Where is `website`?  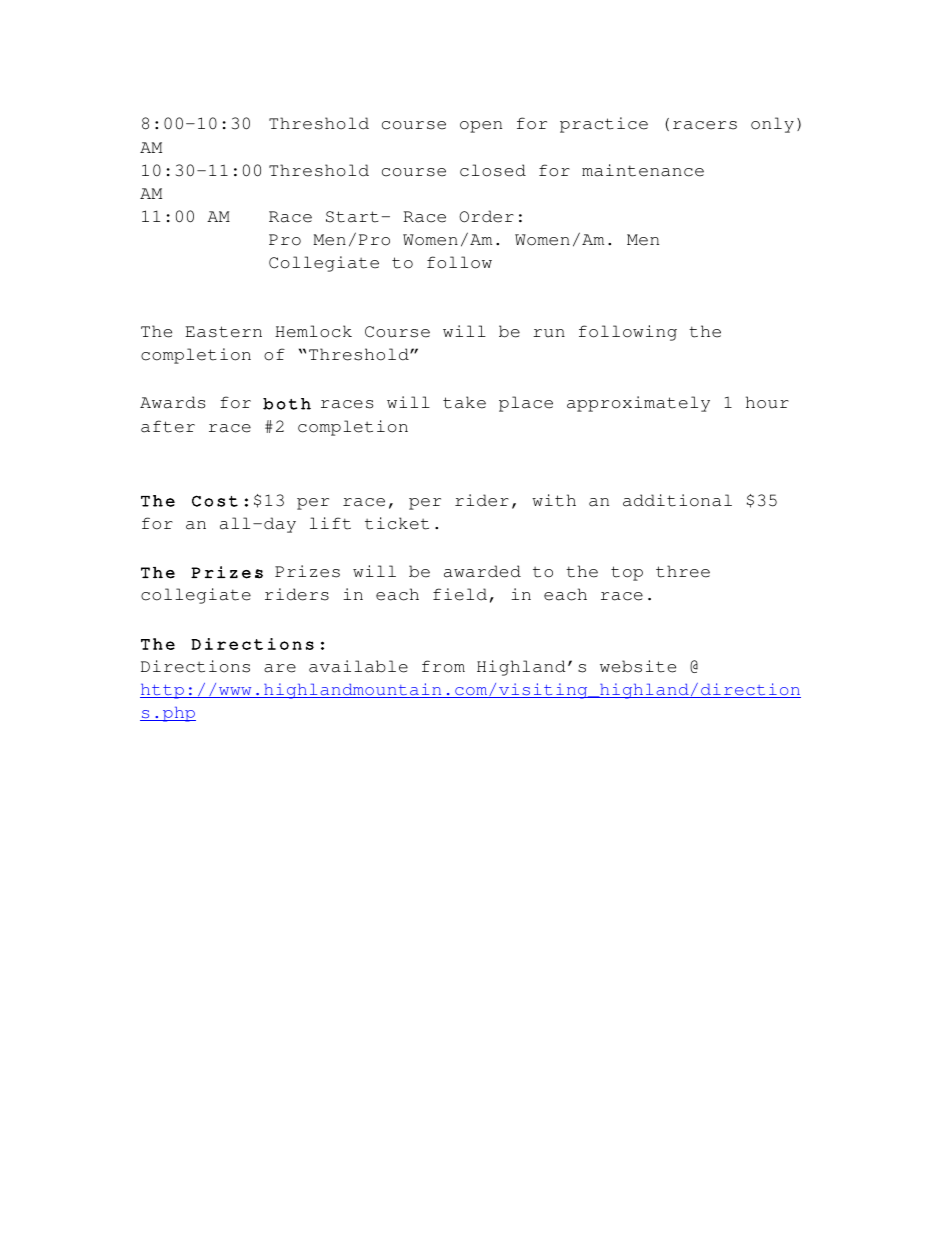
website is located at coordinates (638, 666).
